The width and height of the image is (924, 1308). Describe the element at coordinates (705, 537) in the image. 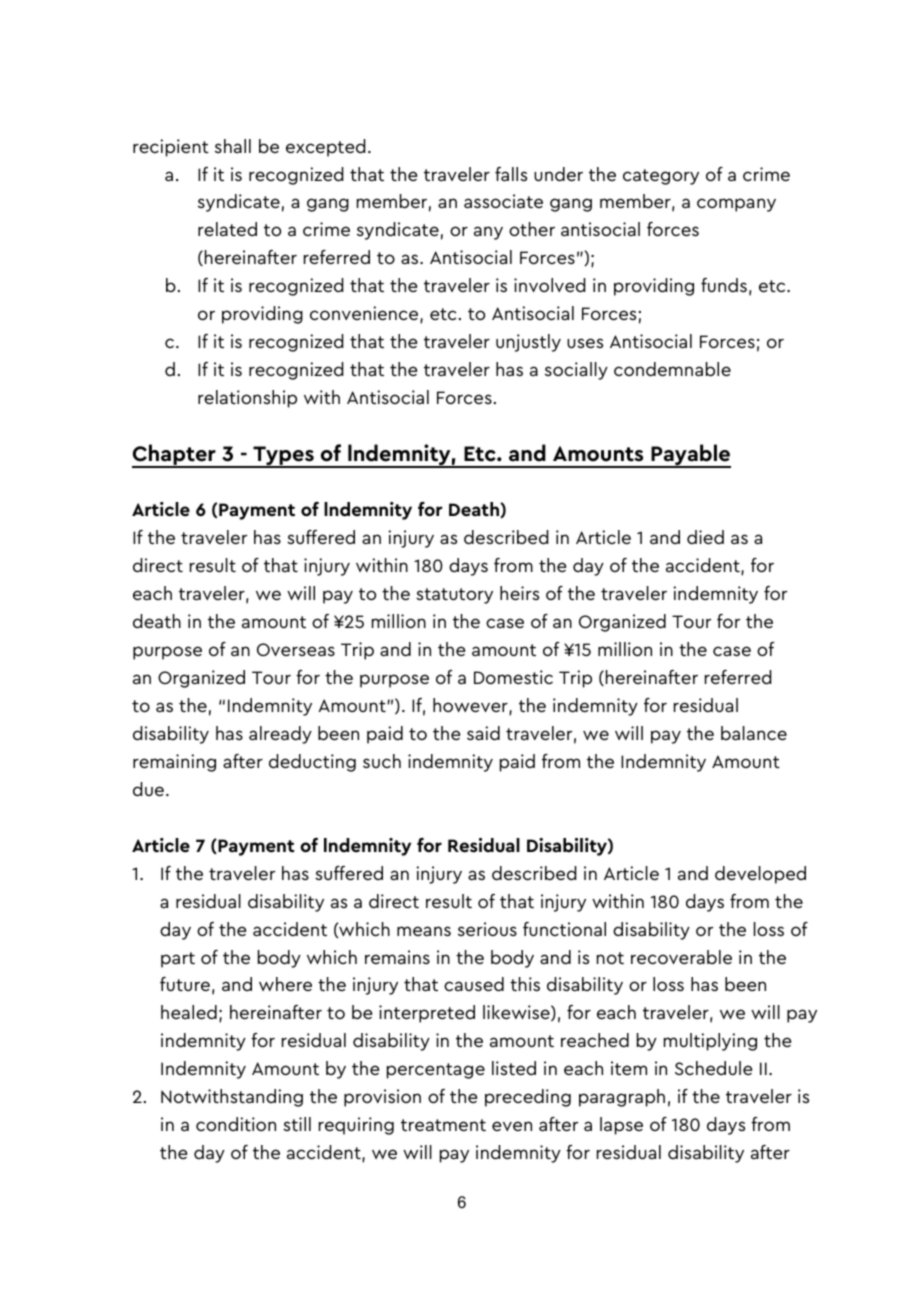

I see `died` at that location.
